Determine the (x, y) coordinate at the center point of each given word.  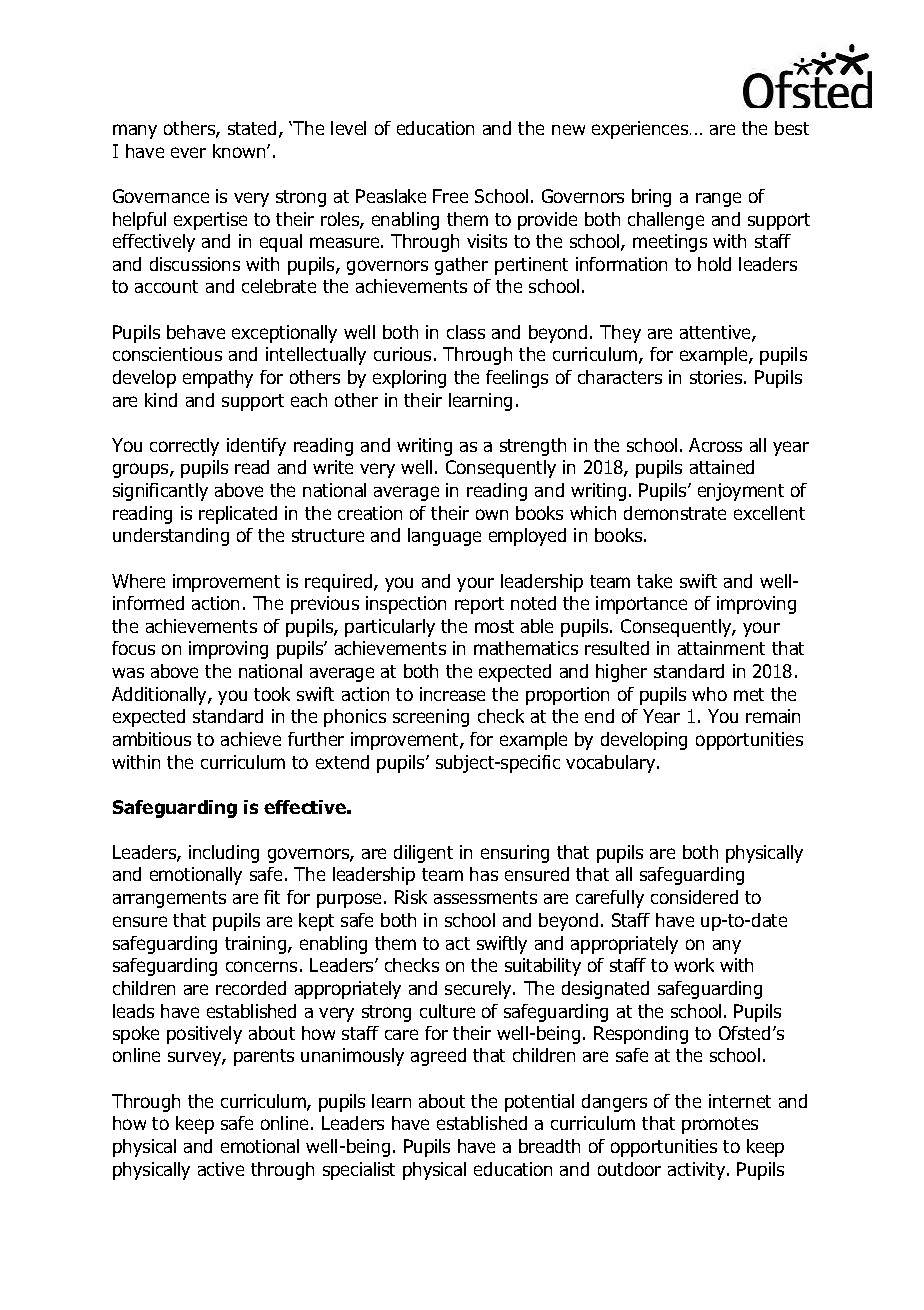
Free (450, 196)
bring (651, 198)
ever (188, 152)
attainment (721, 648)
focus (133, 648)
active (221, 1169)
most (494, 626)
